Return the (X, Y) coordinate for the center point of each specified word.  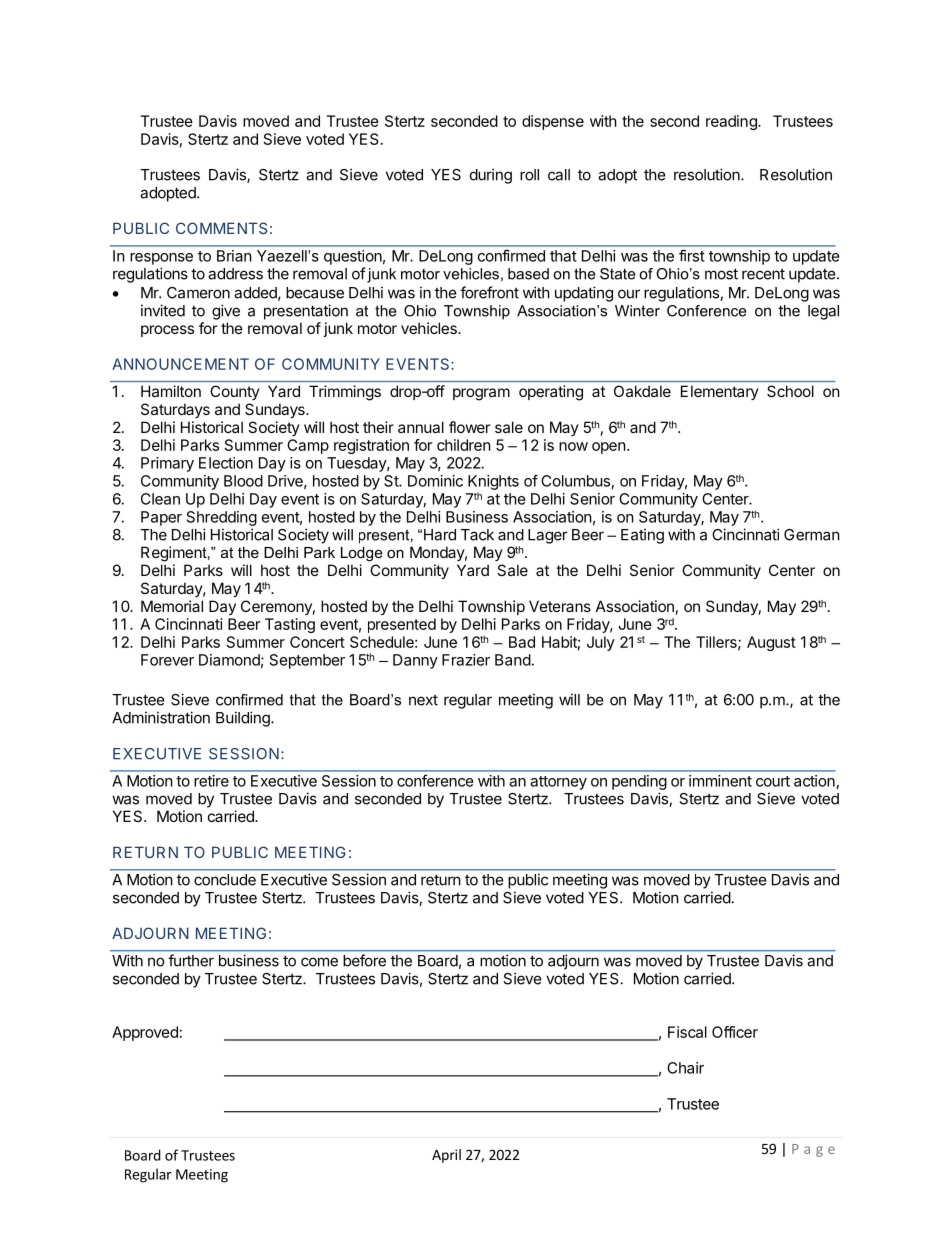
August (771, 643)
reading (732, 122)
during (491, 176)
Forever (167, 660)
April (446, 1156)
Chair (685, 1068)
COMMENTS (221, 228)
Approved (145, 1033)
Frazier (466, 660)
